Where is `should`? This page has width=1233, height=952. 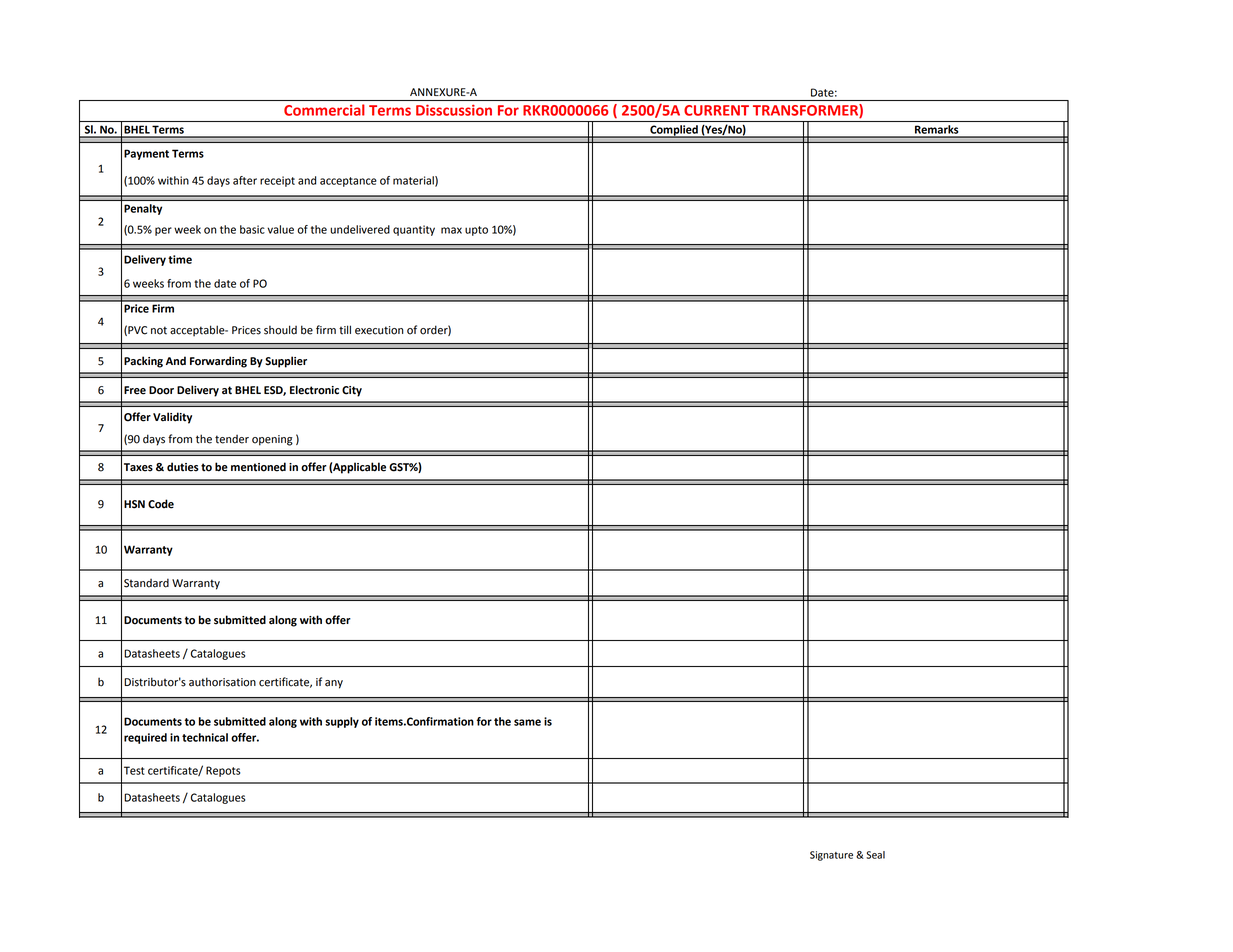 should is located at coordinates (280, 330).
